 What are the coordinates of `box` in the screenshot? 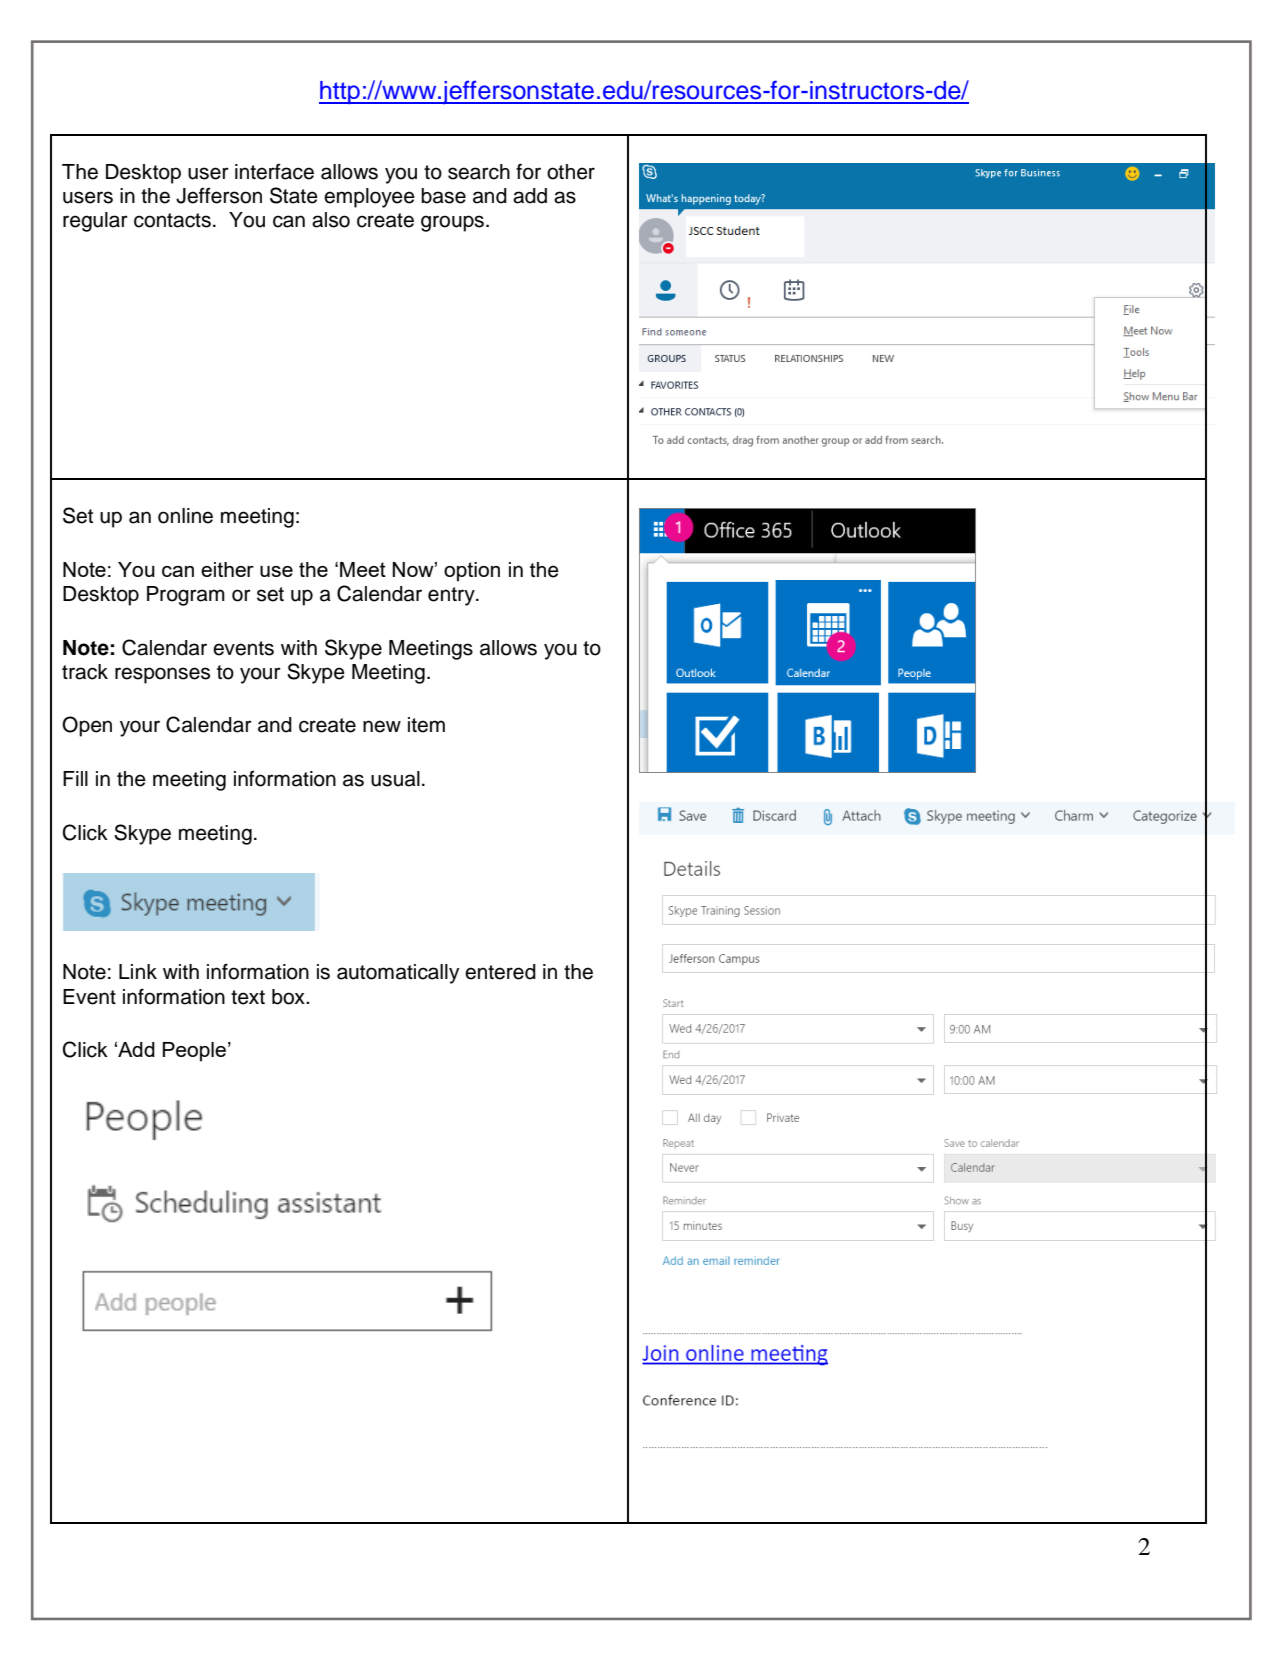 It's located at (289, 997).
